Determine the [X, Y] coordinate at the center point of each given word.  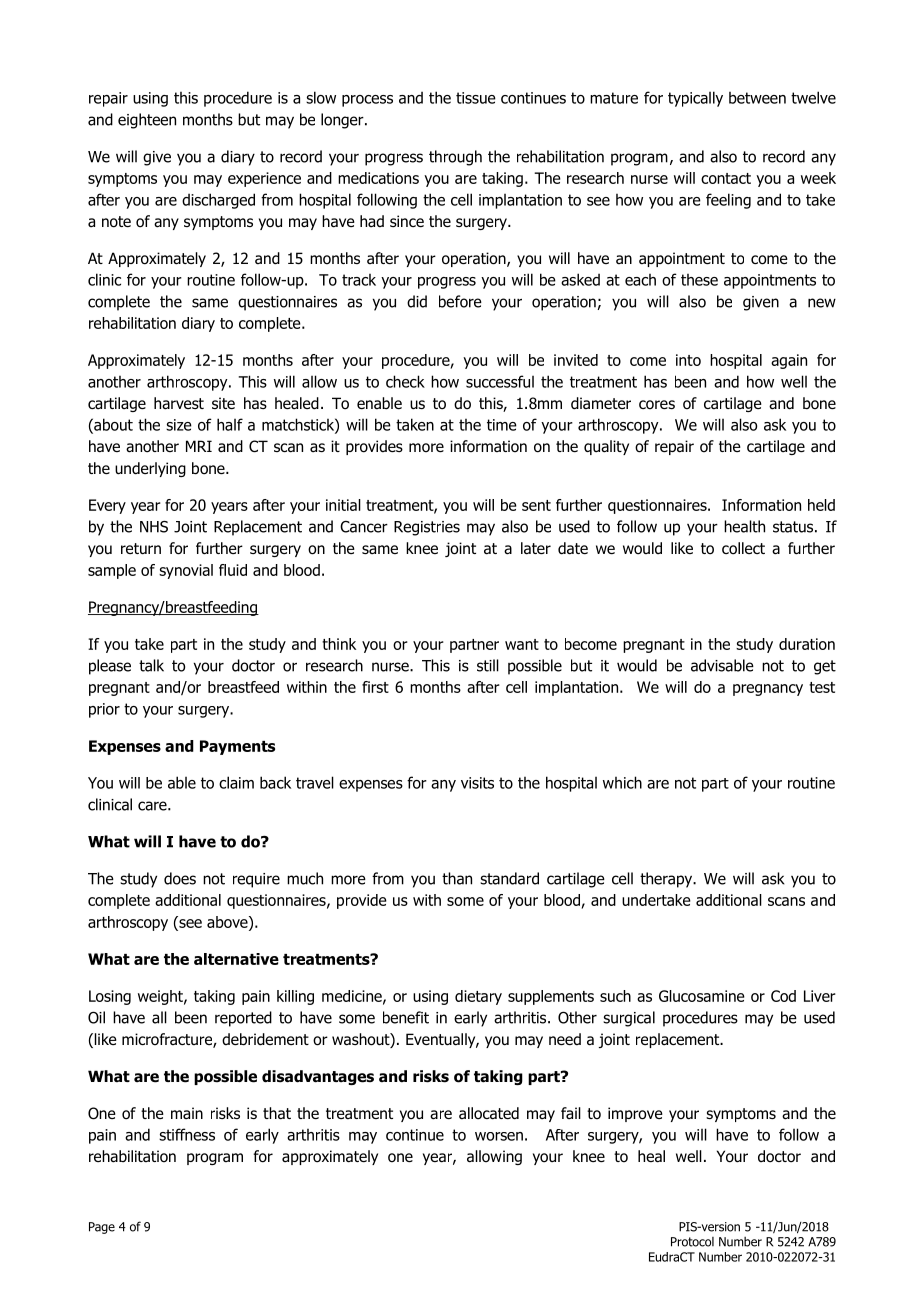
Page [102, 1228]
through [455, 158]
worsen [499, 1136]
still [488, 665]
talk [151, 665]
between [757, 98]
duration [807, 644]
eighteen [147, 121]
